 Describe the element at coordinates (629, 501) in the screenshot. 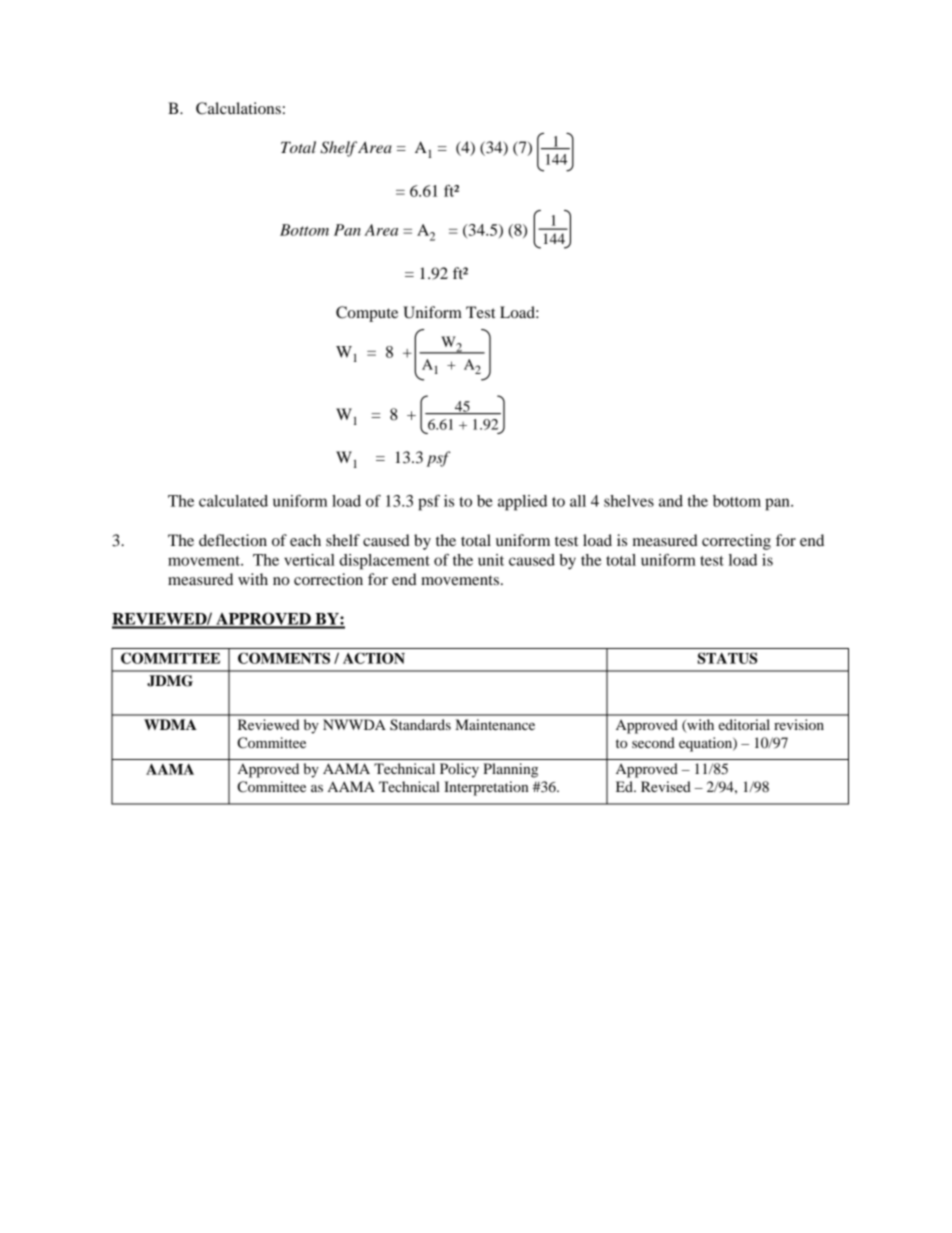

I see `shelves` at that location.
